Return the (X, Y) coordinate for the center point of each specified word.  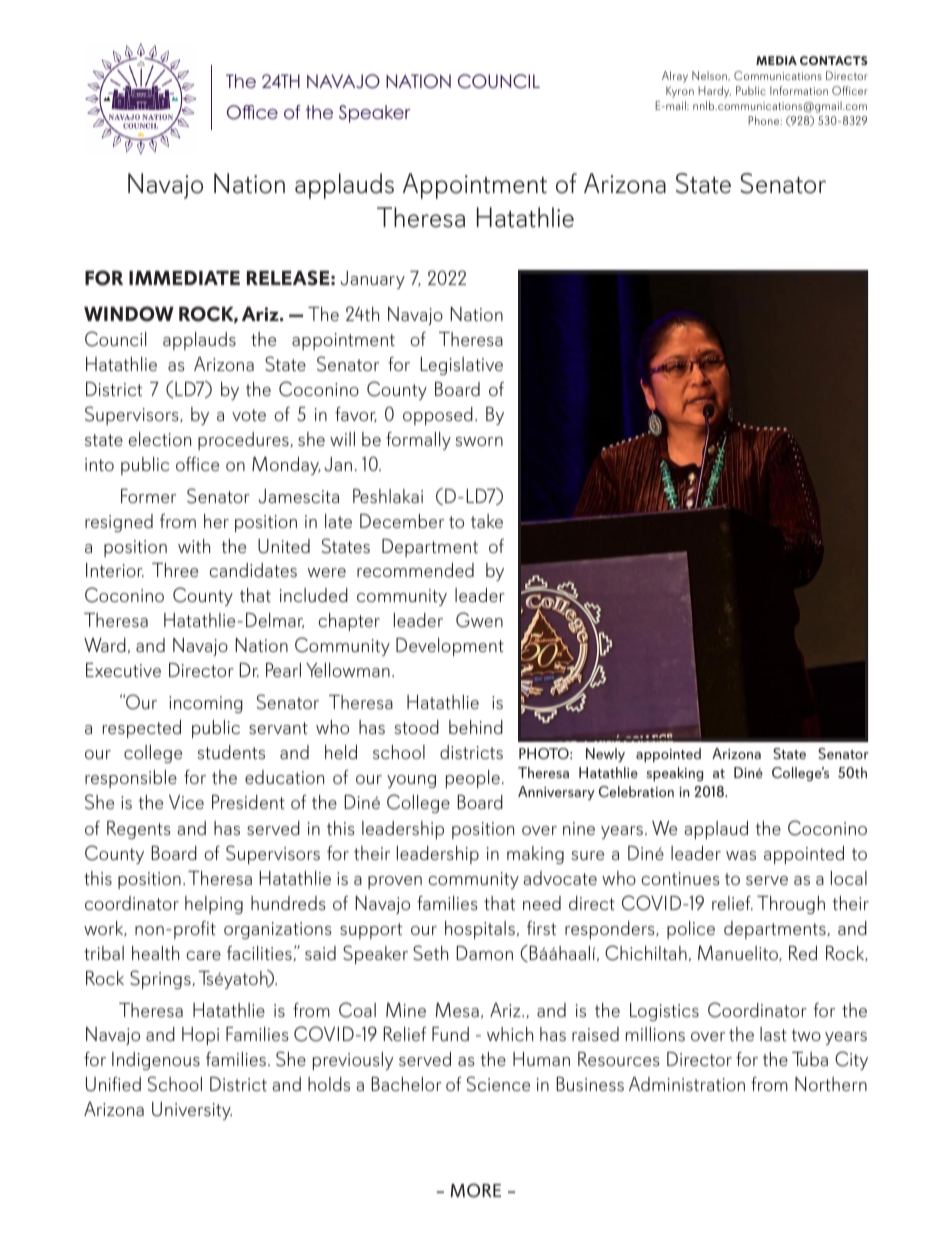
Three (175, 570)
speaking (675, 774)
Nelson (710, 76)
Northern (831, 1084)
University (192, 1111)
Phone (765, 120)
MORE (475, 1190)
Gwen (479, 620)
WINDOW (129, 314)
